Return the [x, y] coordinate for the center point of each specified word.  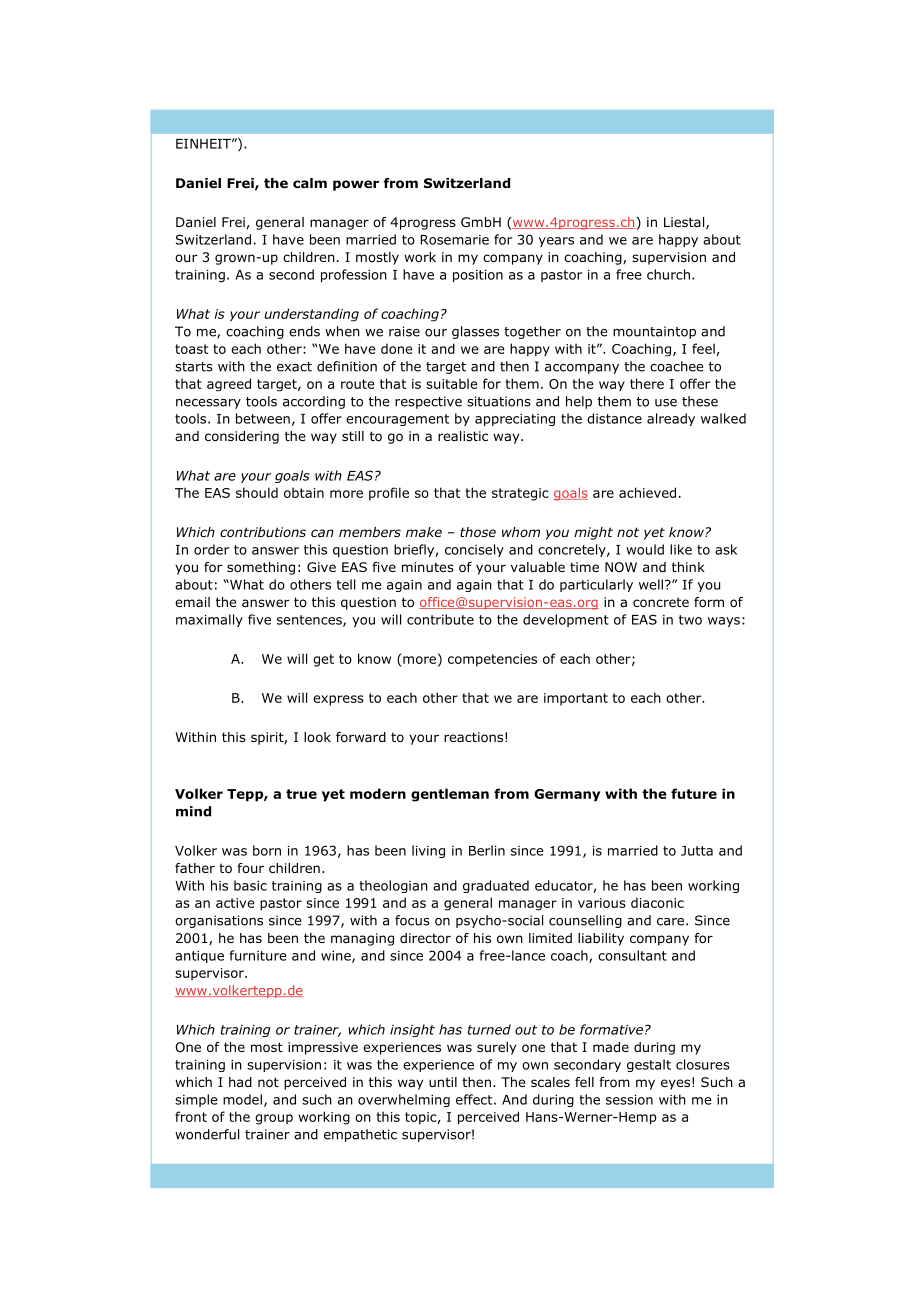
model [242, 1099]
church [668, 274]
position [478, 276]
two [690, 620]
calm [310, 183]
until [443, 1082]
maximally [209, 620]
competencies [492, 660]
